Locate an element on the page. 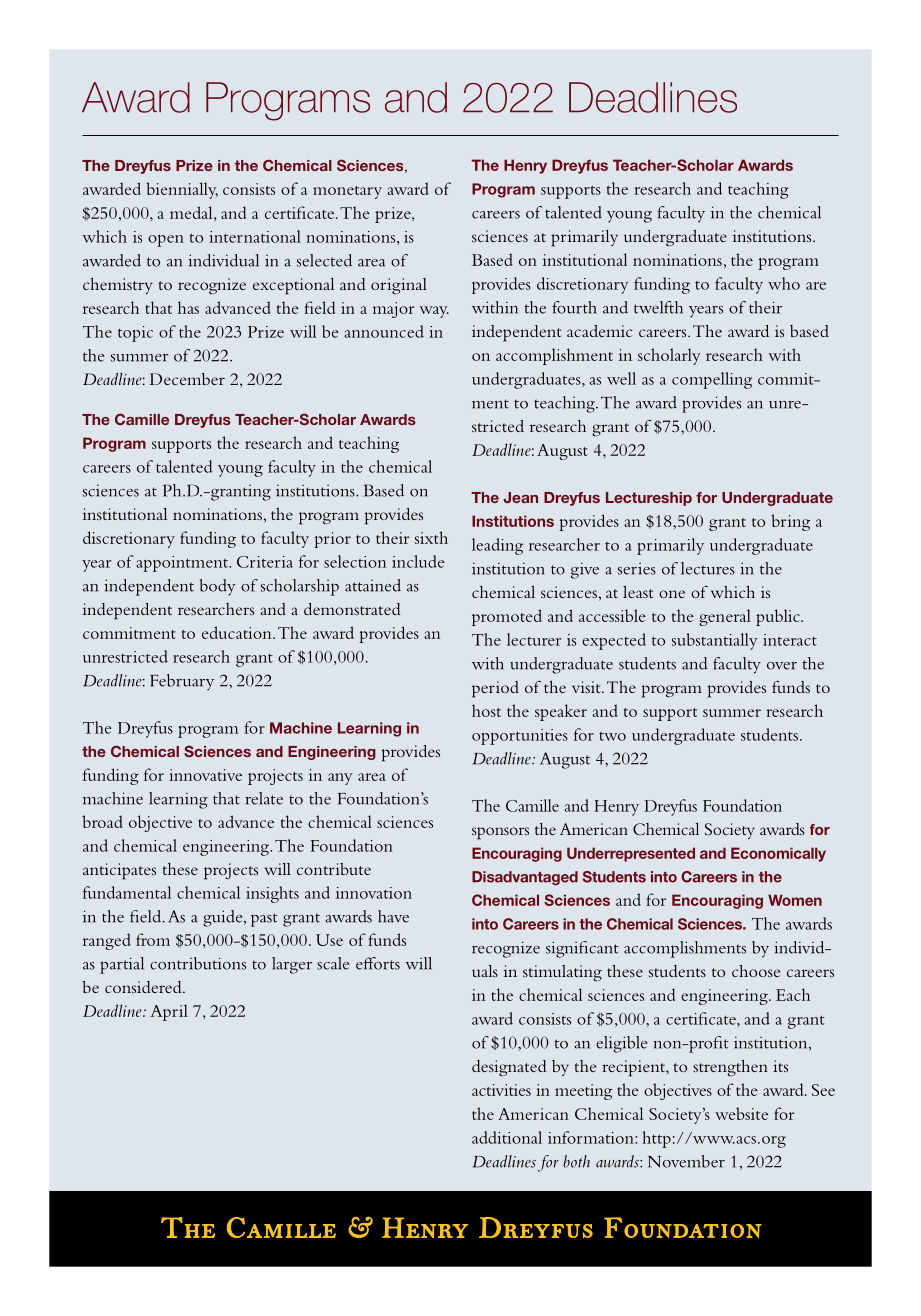  website is located at coordinates (741, 1113).
